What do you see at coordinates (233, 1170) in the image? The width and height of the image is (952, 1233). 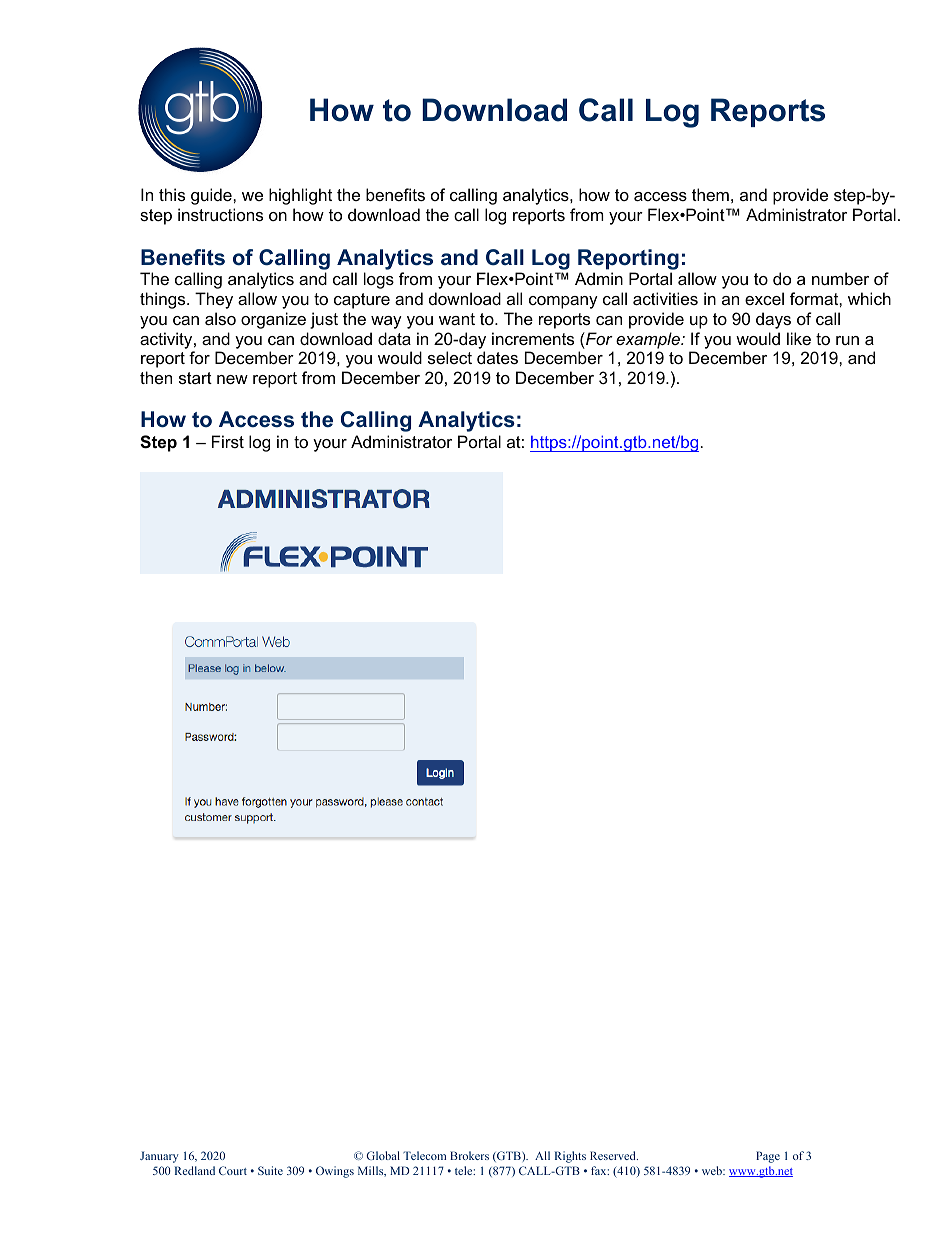 I see `Court` at bounding box center [233, 1170].
